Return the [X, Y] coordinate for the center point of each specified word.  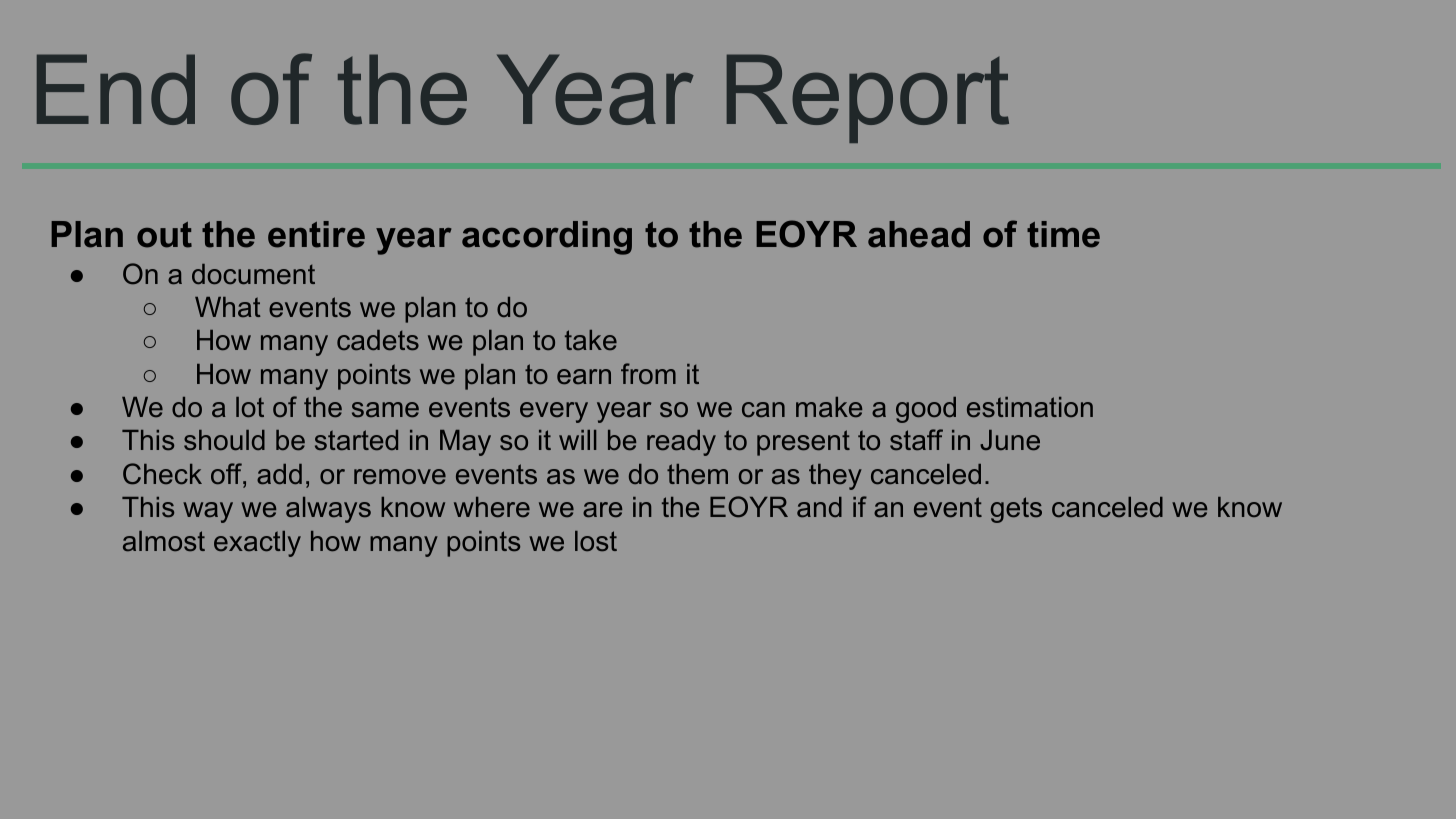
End [116, 89]
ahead [919, 234]
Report [868, 98]
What [228, 307]
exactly [257, 544]
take [591, 340]
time [1063, 234]
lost [596, 541]
